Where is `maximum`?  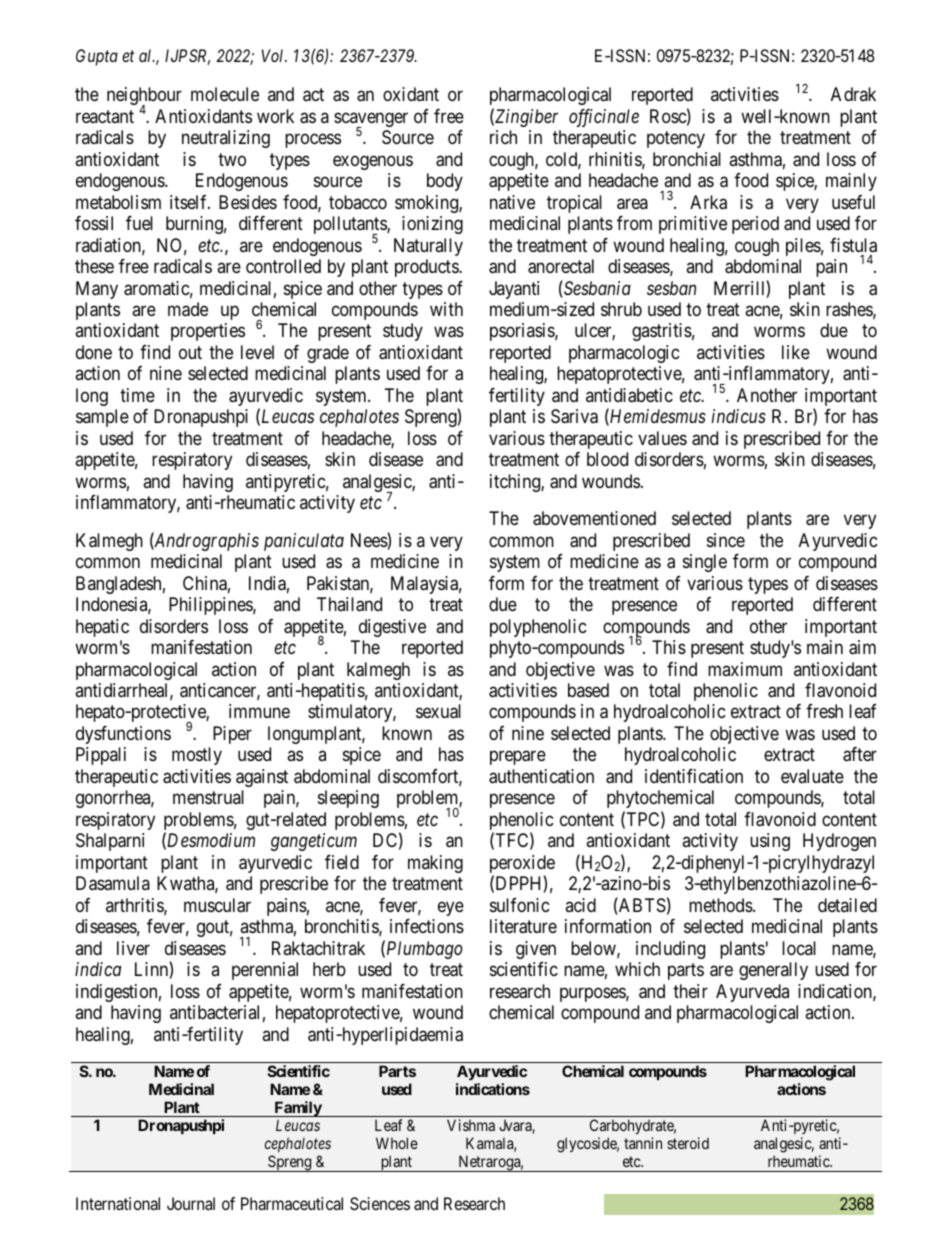 maximum is located at coordinates (745, 669).
